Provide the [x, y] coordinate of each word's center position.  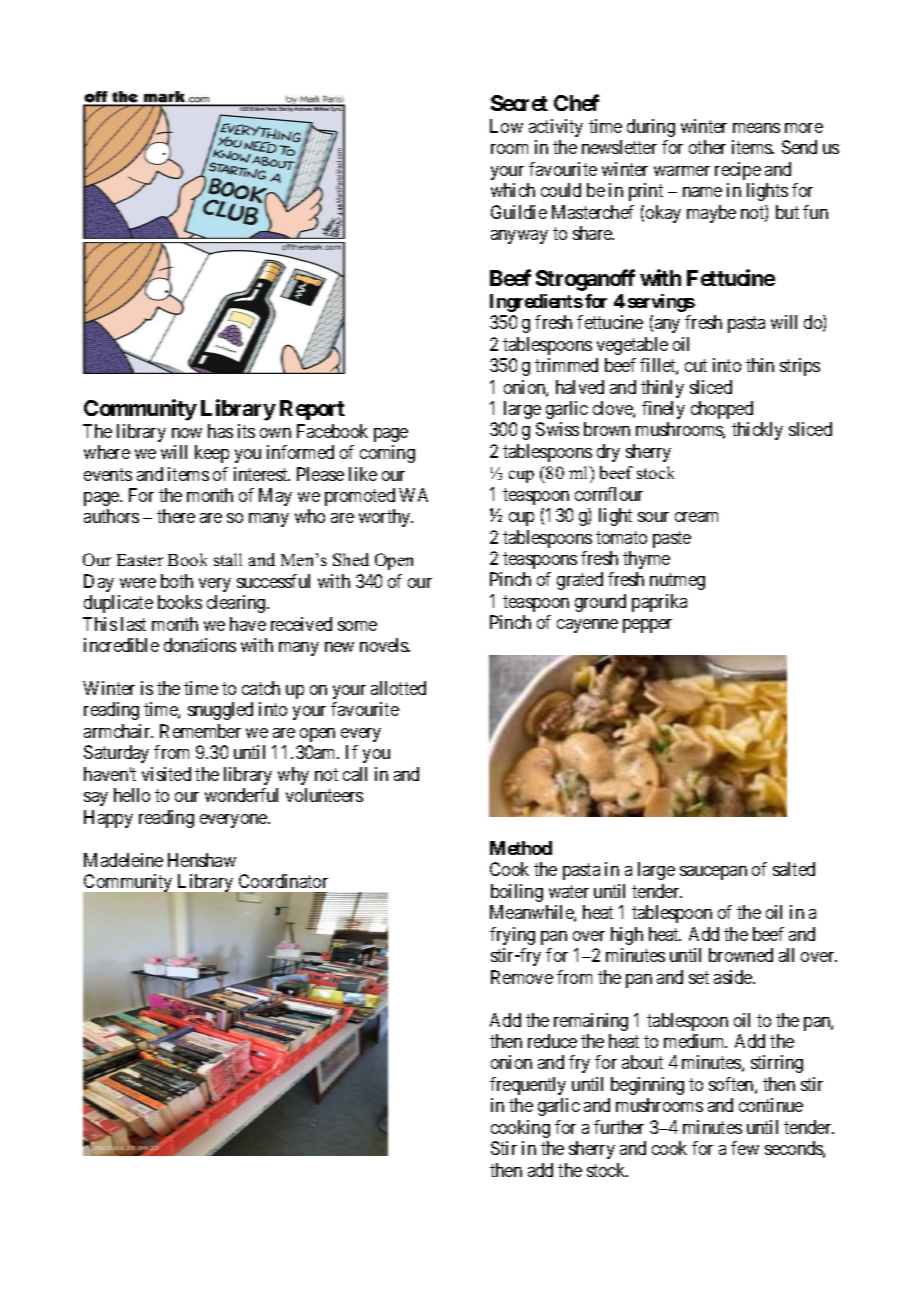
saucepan [713, 873]
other [707, 147]
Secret [519, 103]
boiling [517, 893]
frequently [528, 1086]
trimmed [566, 365]
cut [696, 365]
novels [385, 645]
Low [506, 126]
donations [200, 645]
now [187, 433]
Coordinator [283, 881]
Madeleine [123, 860]
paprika [659, 603]
